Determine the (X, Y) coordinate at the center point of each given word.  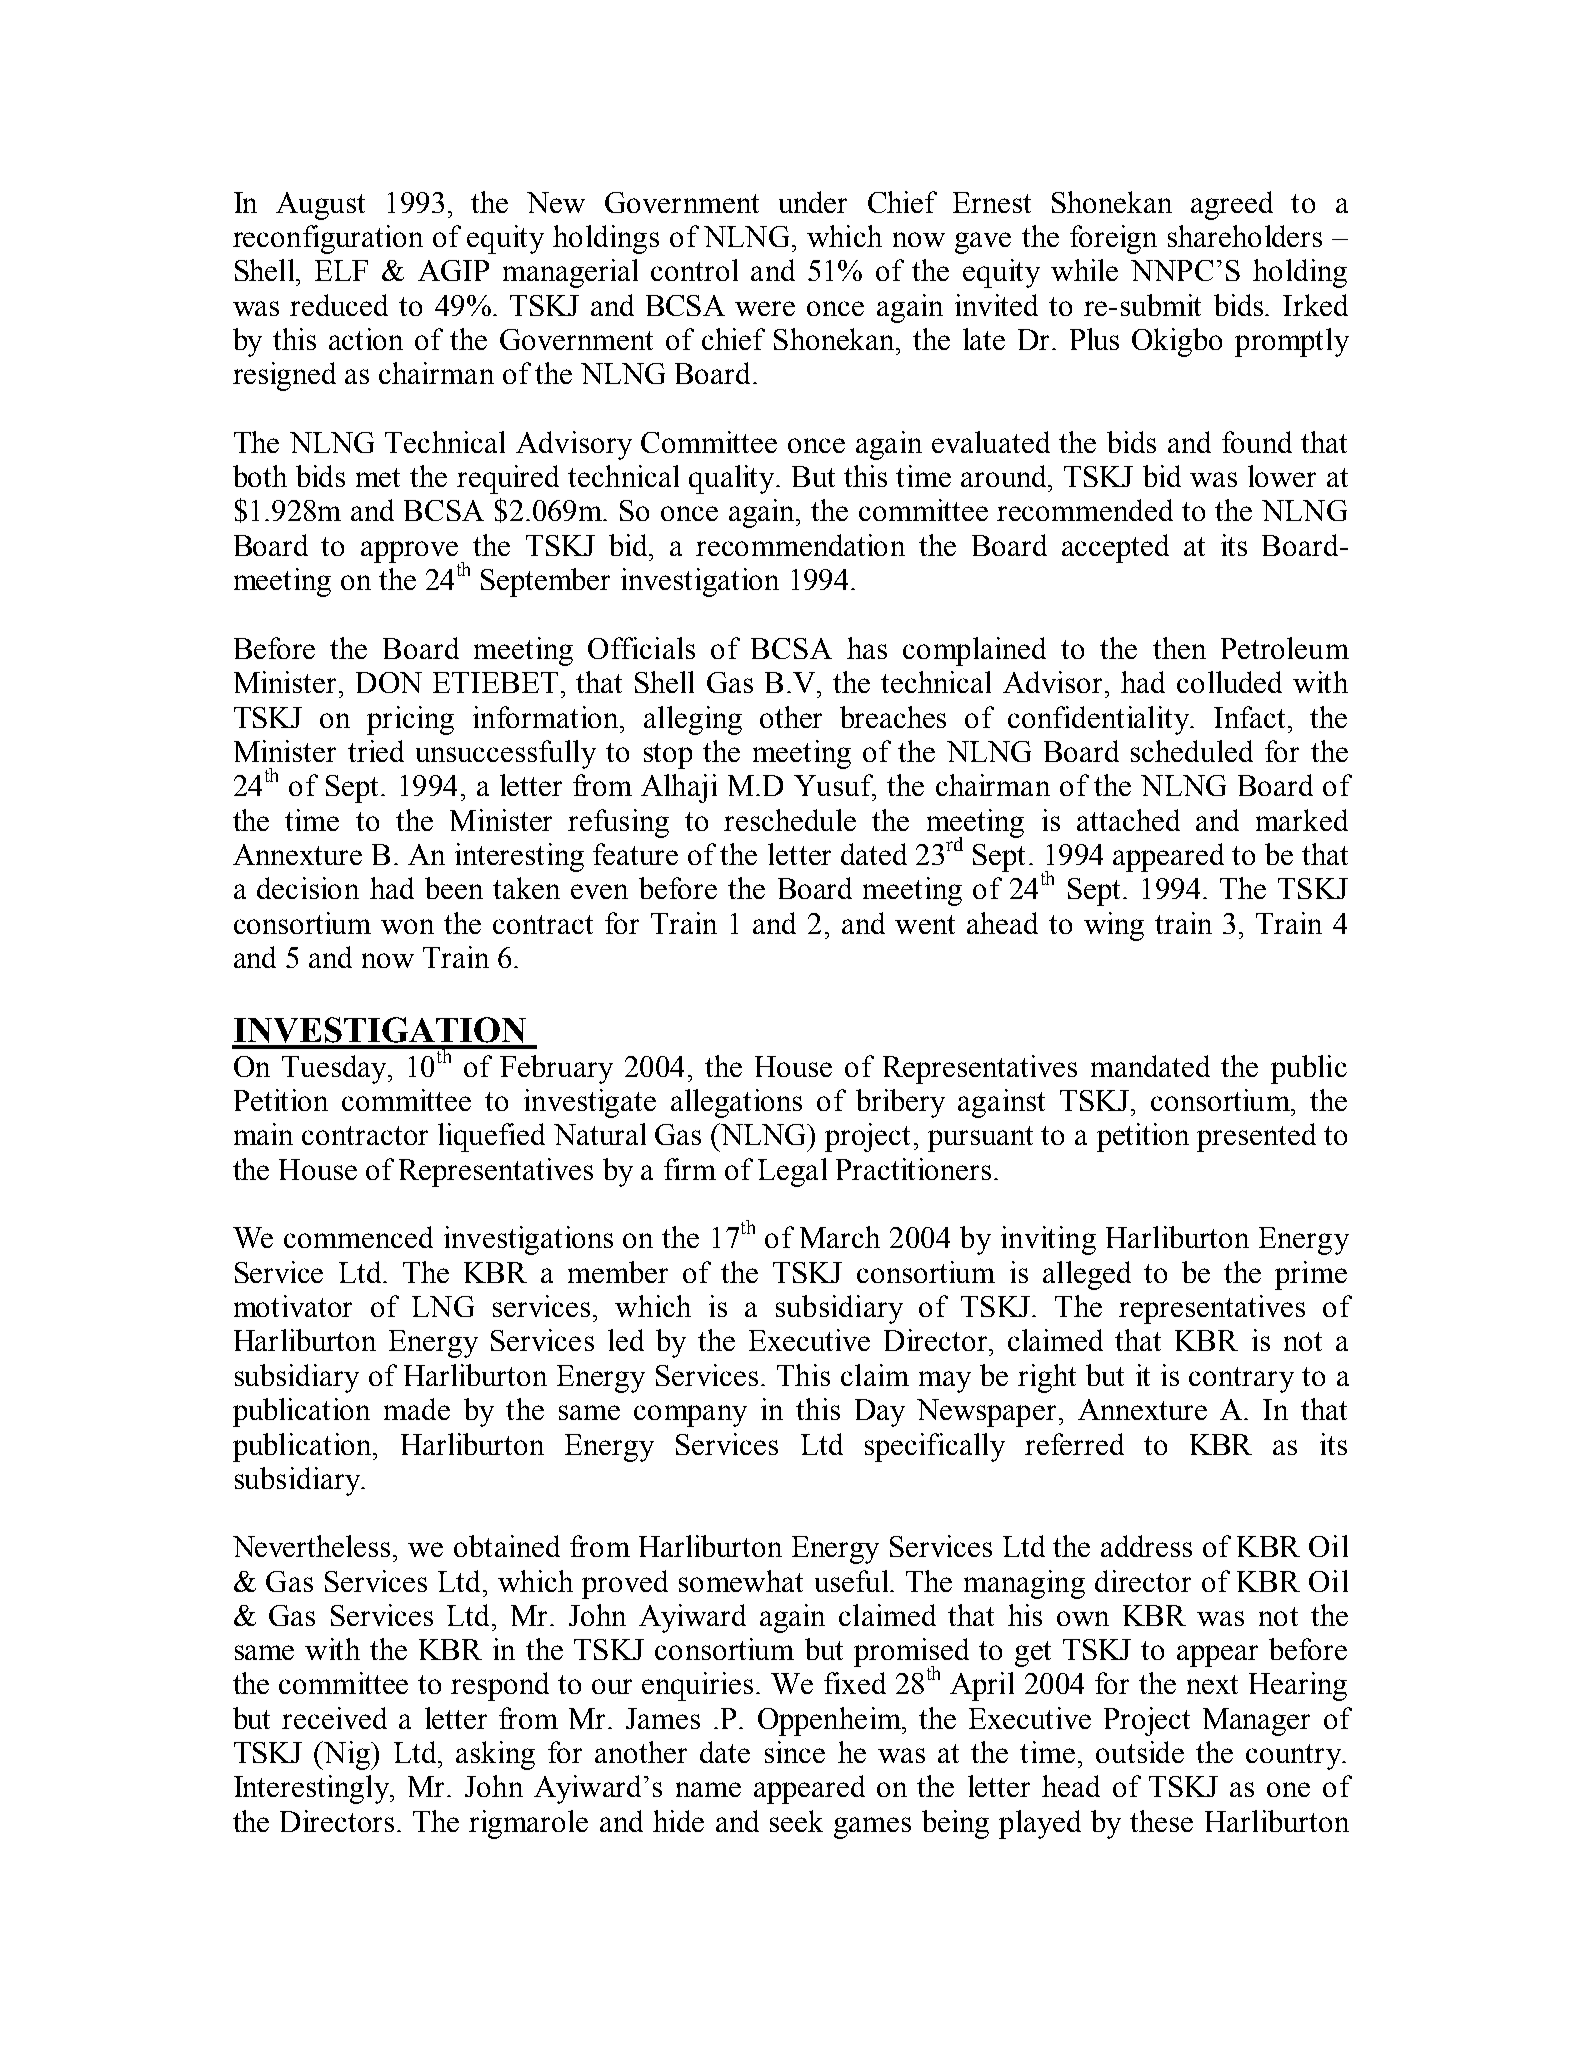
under (813, 202)
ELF (341, 270)
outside (1140, 1752)
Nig (347, 1755)
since (795, 1752)
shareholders (1245, 236)
